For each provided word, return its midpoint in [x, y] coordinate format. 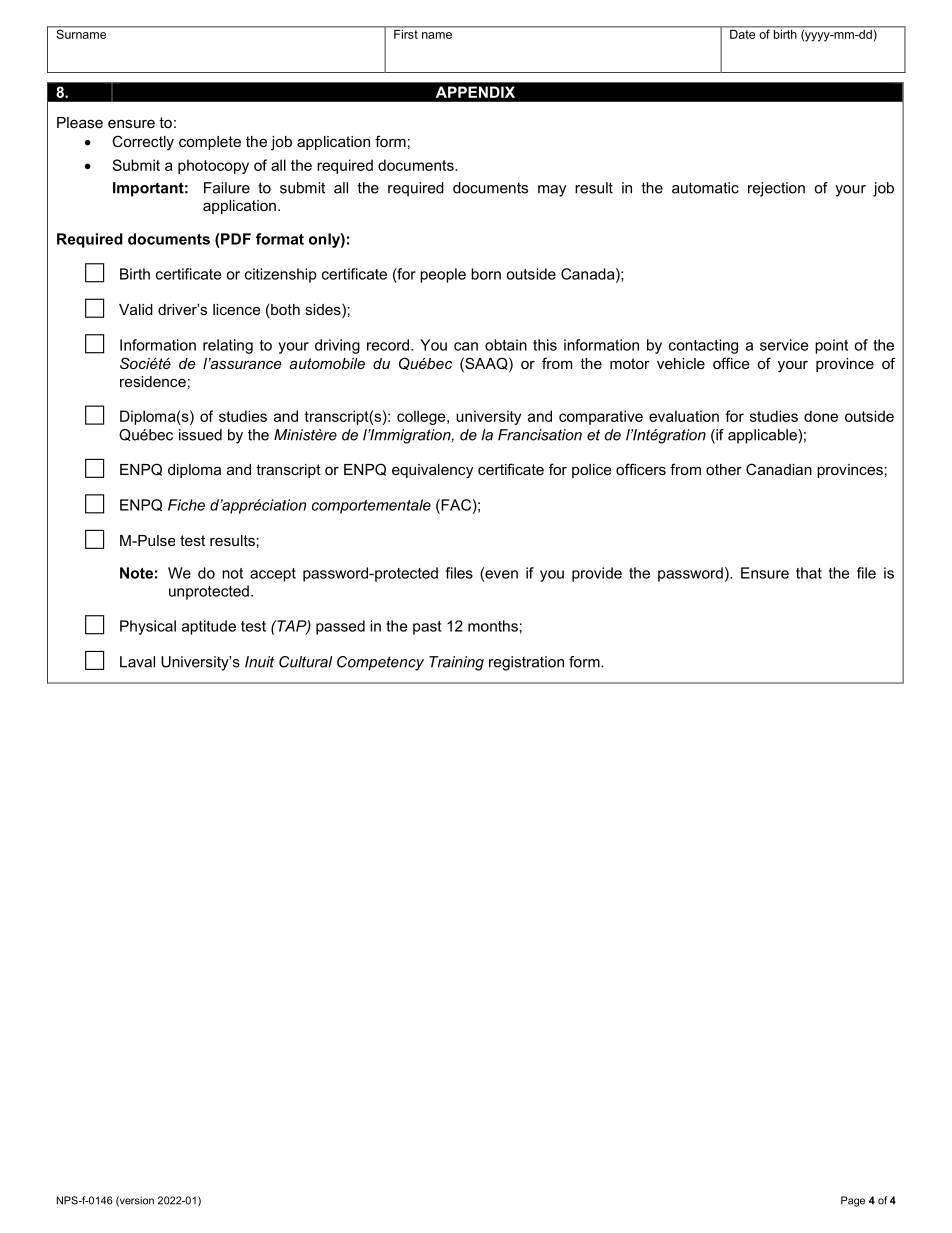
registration [526, 663]
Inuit [259, 662]
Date [743, 33]
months [493, 626]
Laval [137, 662]
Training [456, 663]
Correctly [143, 143]
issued [200, 435]
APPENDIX [475, 92]
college [422, 417]
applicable [763, 436]
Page [853, 1201]
